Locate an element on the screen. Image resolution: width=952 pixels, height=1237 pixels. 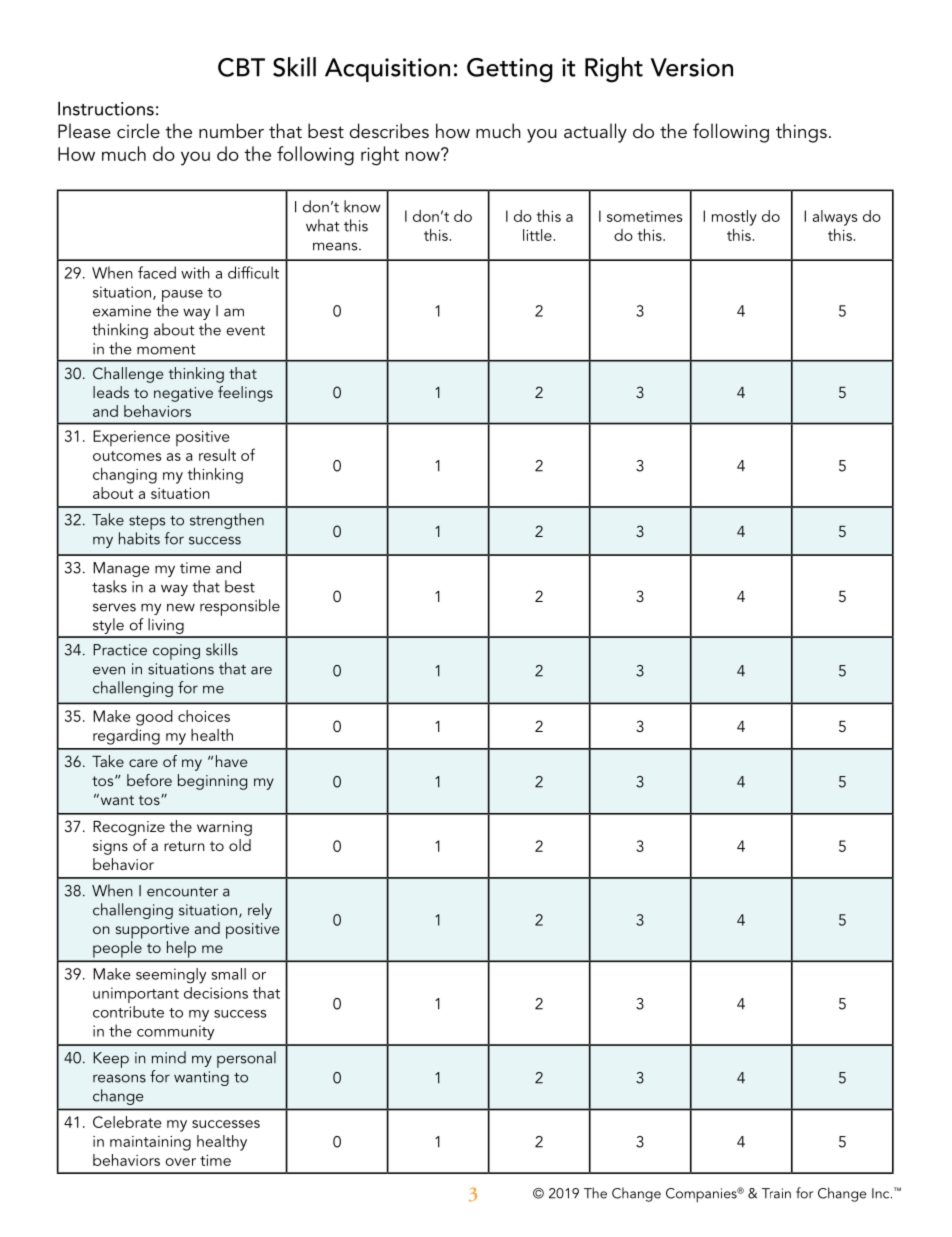
circle is located at coordinates (138, 130).
